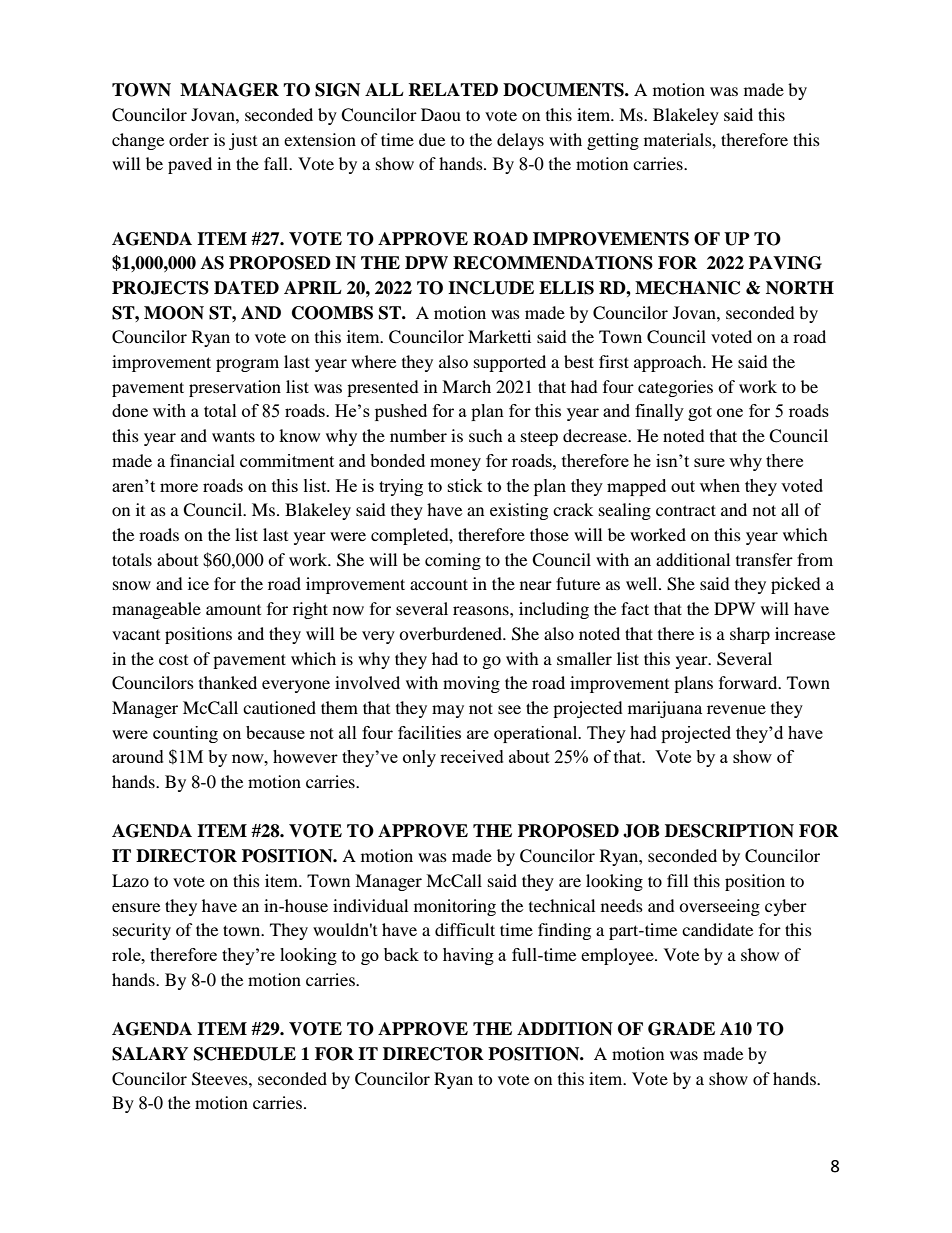 The width and height of the image is (952, 1233). What do you see at coordinates (613, 141) in the image?
I see `getting` at bounding box center [613, 141].
